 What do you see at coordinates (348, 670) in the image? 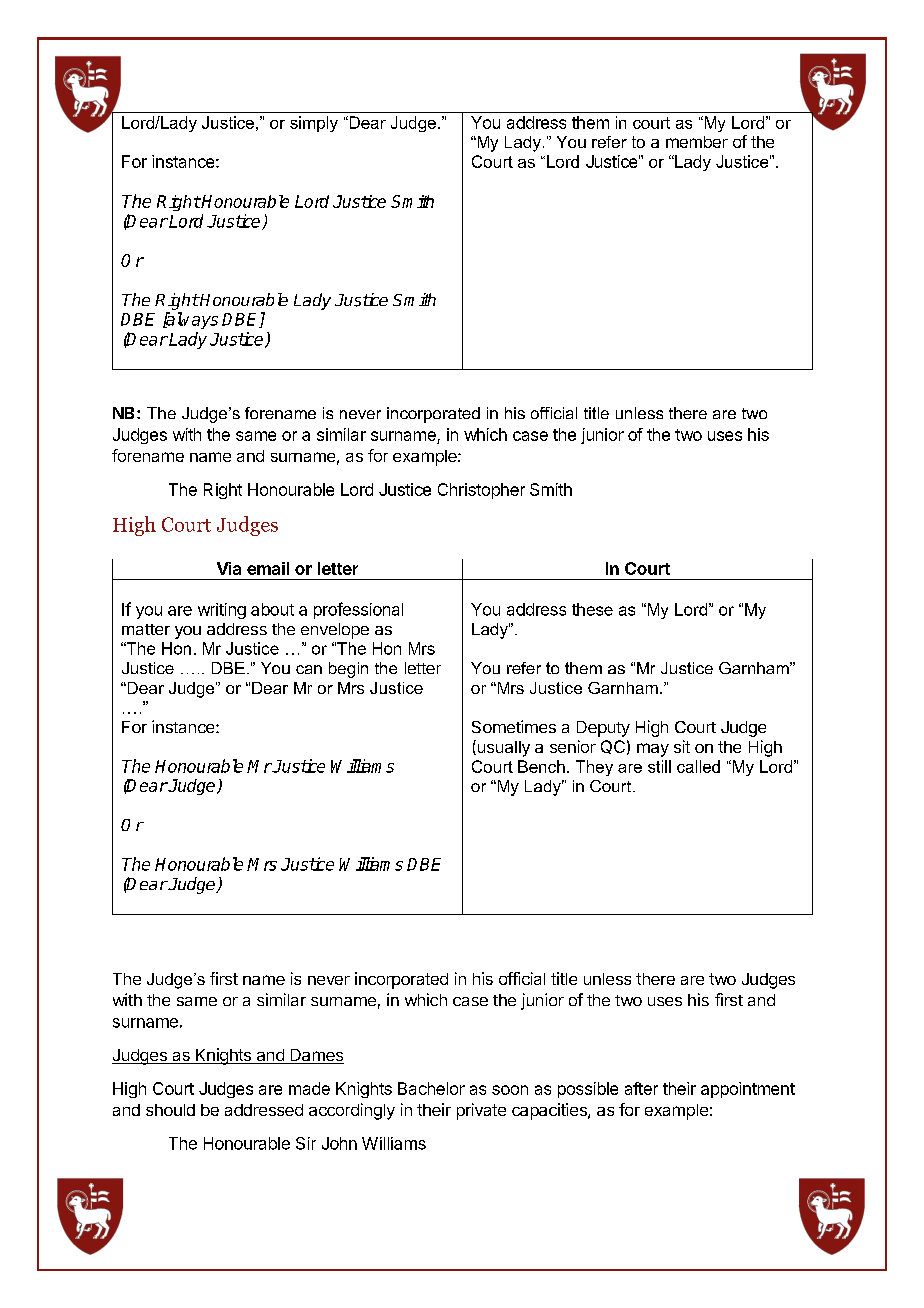
I see `begin` at bounding box center [348, 670].
